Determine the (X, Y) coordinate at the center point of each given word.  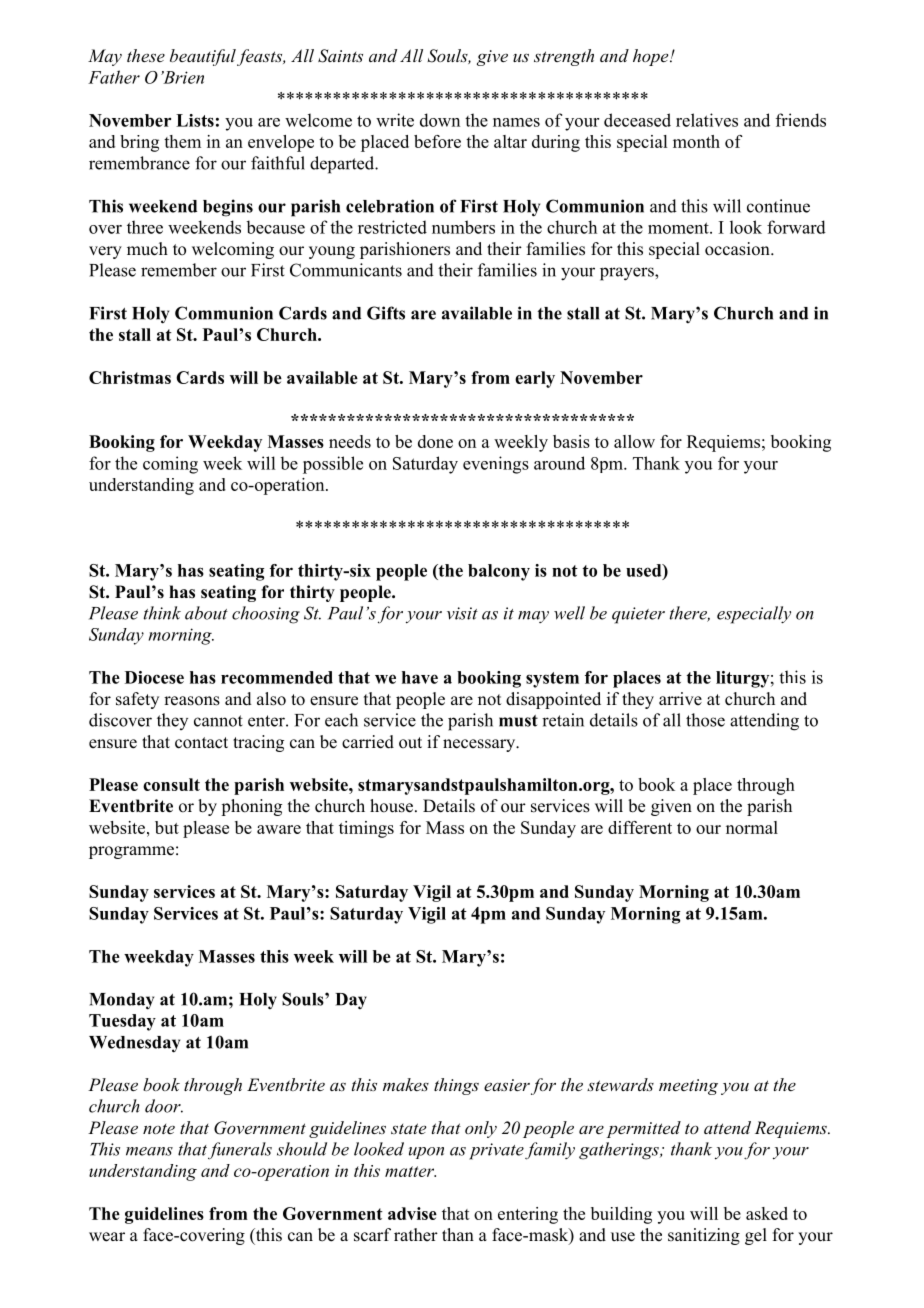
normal (752, 827)
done (435, 441)
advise (412, 1213)
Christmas (130, 377)
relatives (707, 120)
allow (634, 441)
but (167, 827)
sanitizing (704, 1236)
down (440, 120)
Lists (195, 120)
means (149, 1151)
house (391, 806)
